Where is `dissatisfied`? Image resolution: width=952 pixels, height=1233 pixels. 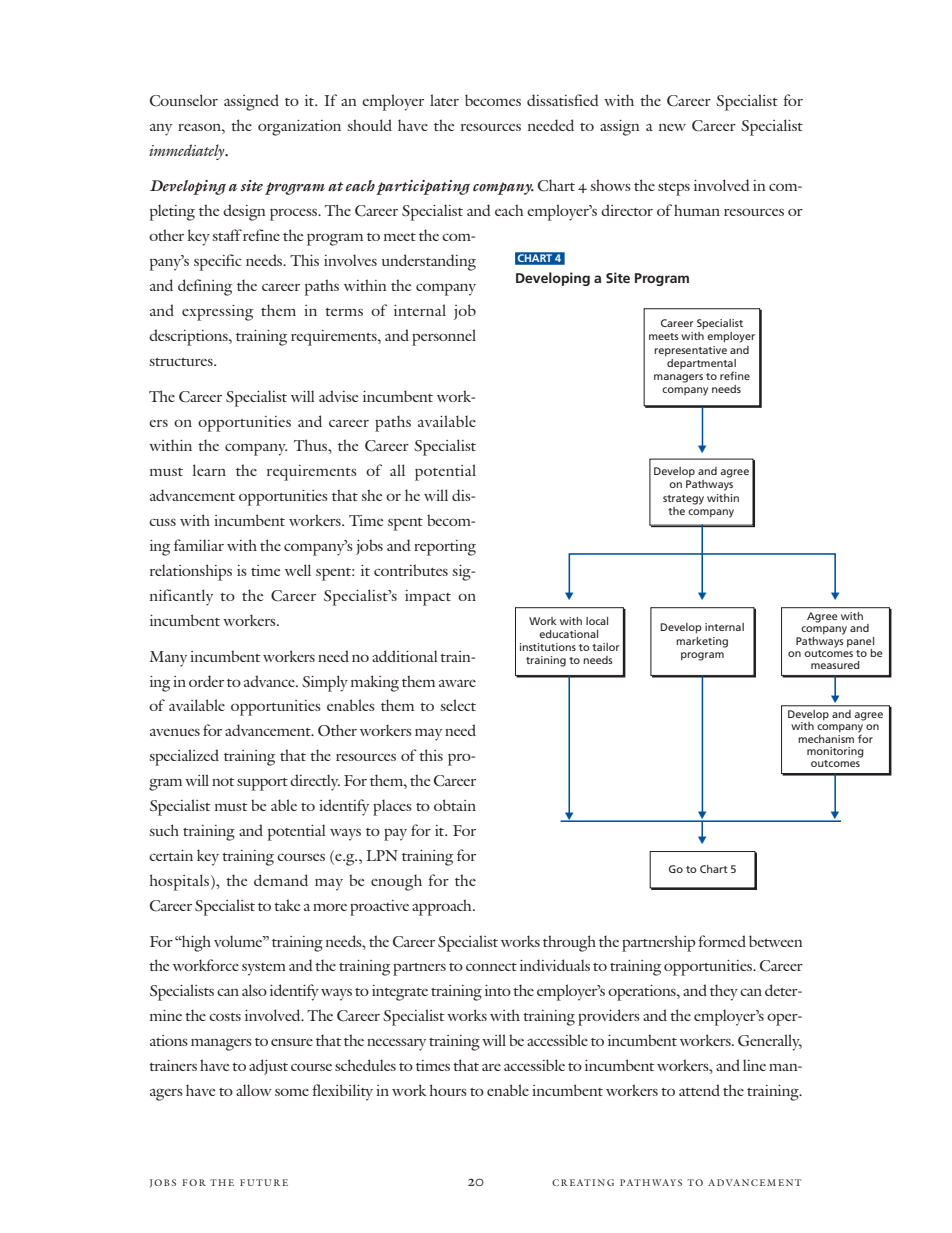 dissatisfied is located at coordinates (563, 100).
